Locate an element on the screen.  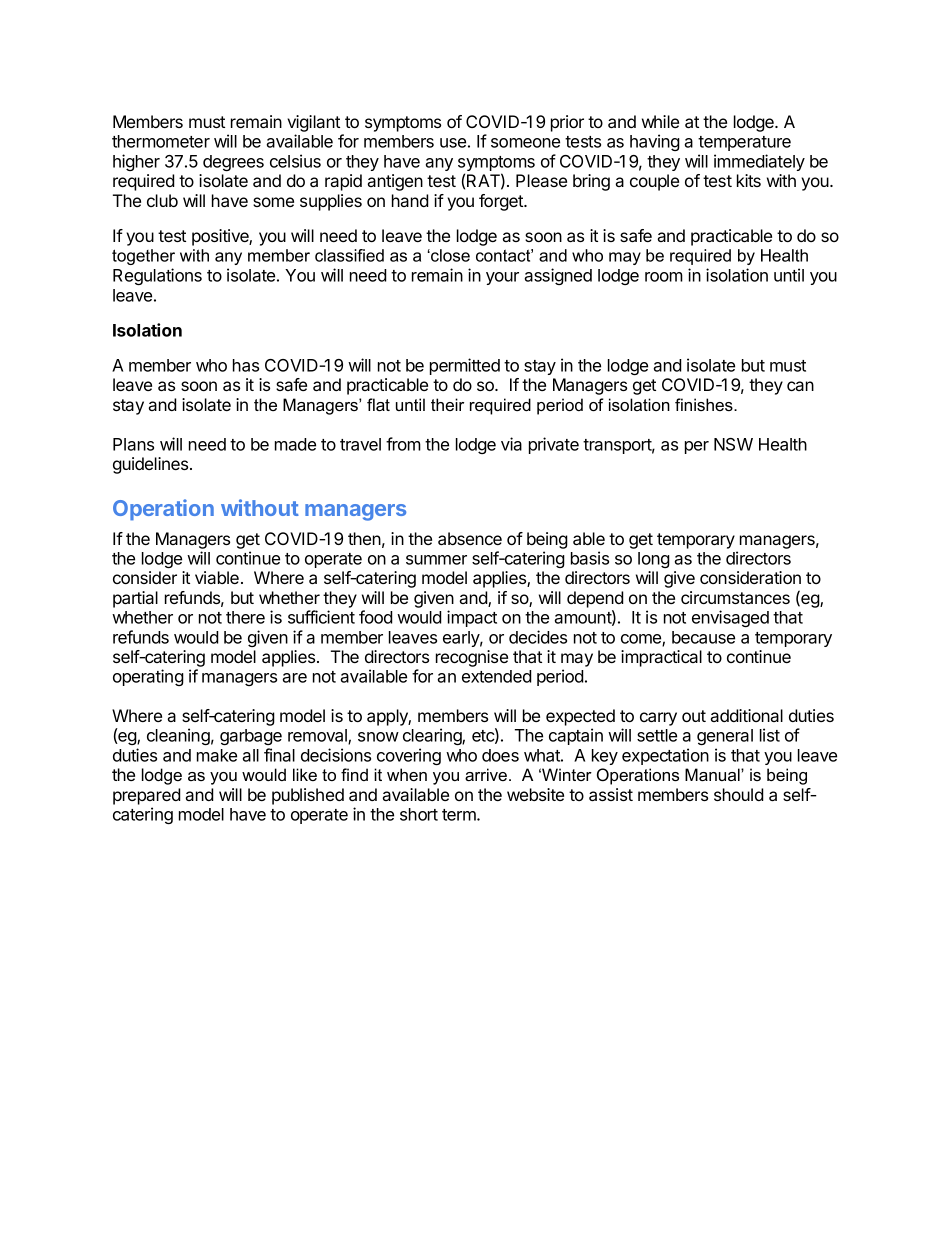
prepared is located at coordinates (147, 796).
